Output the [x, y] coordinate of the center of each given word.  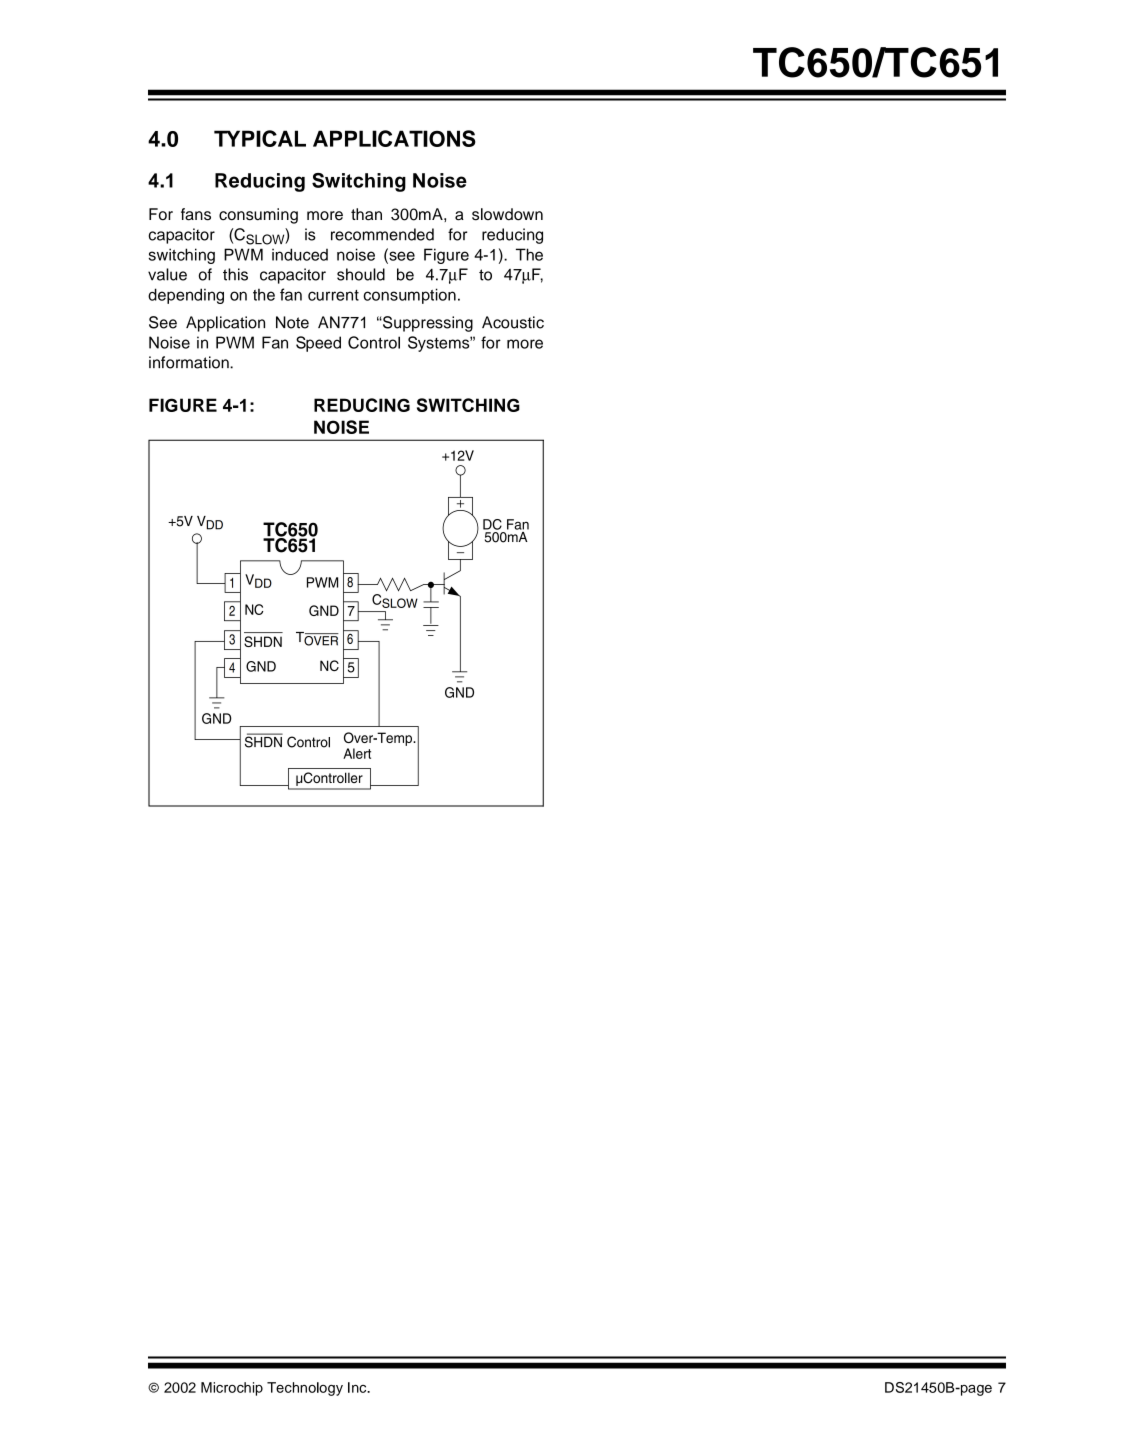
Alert [357, 753]
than [366, 214]
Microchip [232, 1389]
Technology [305, 1389]
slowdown [507, 214]
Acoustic [513, 322]
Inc [358, 1387]
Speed [318, 344]
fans [196, 214]
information [190, 362]
